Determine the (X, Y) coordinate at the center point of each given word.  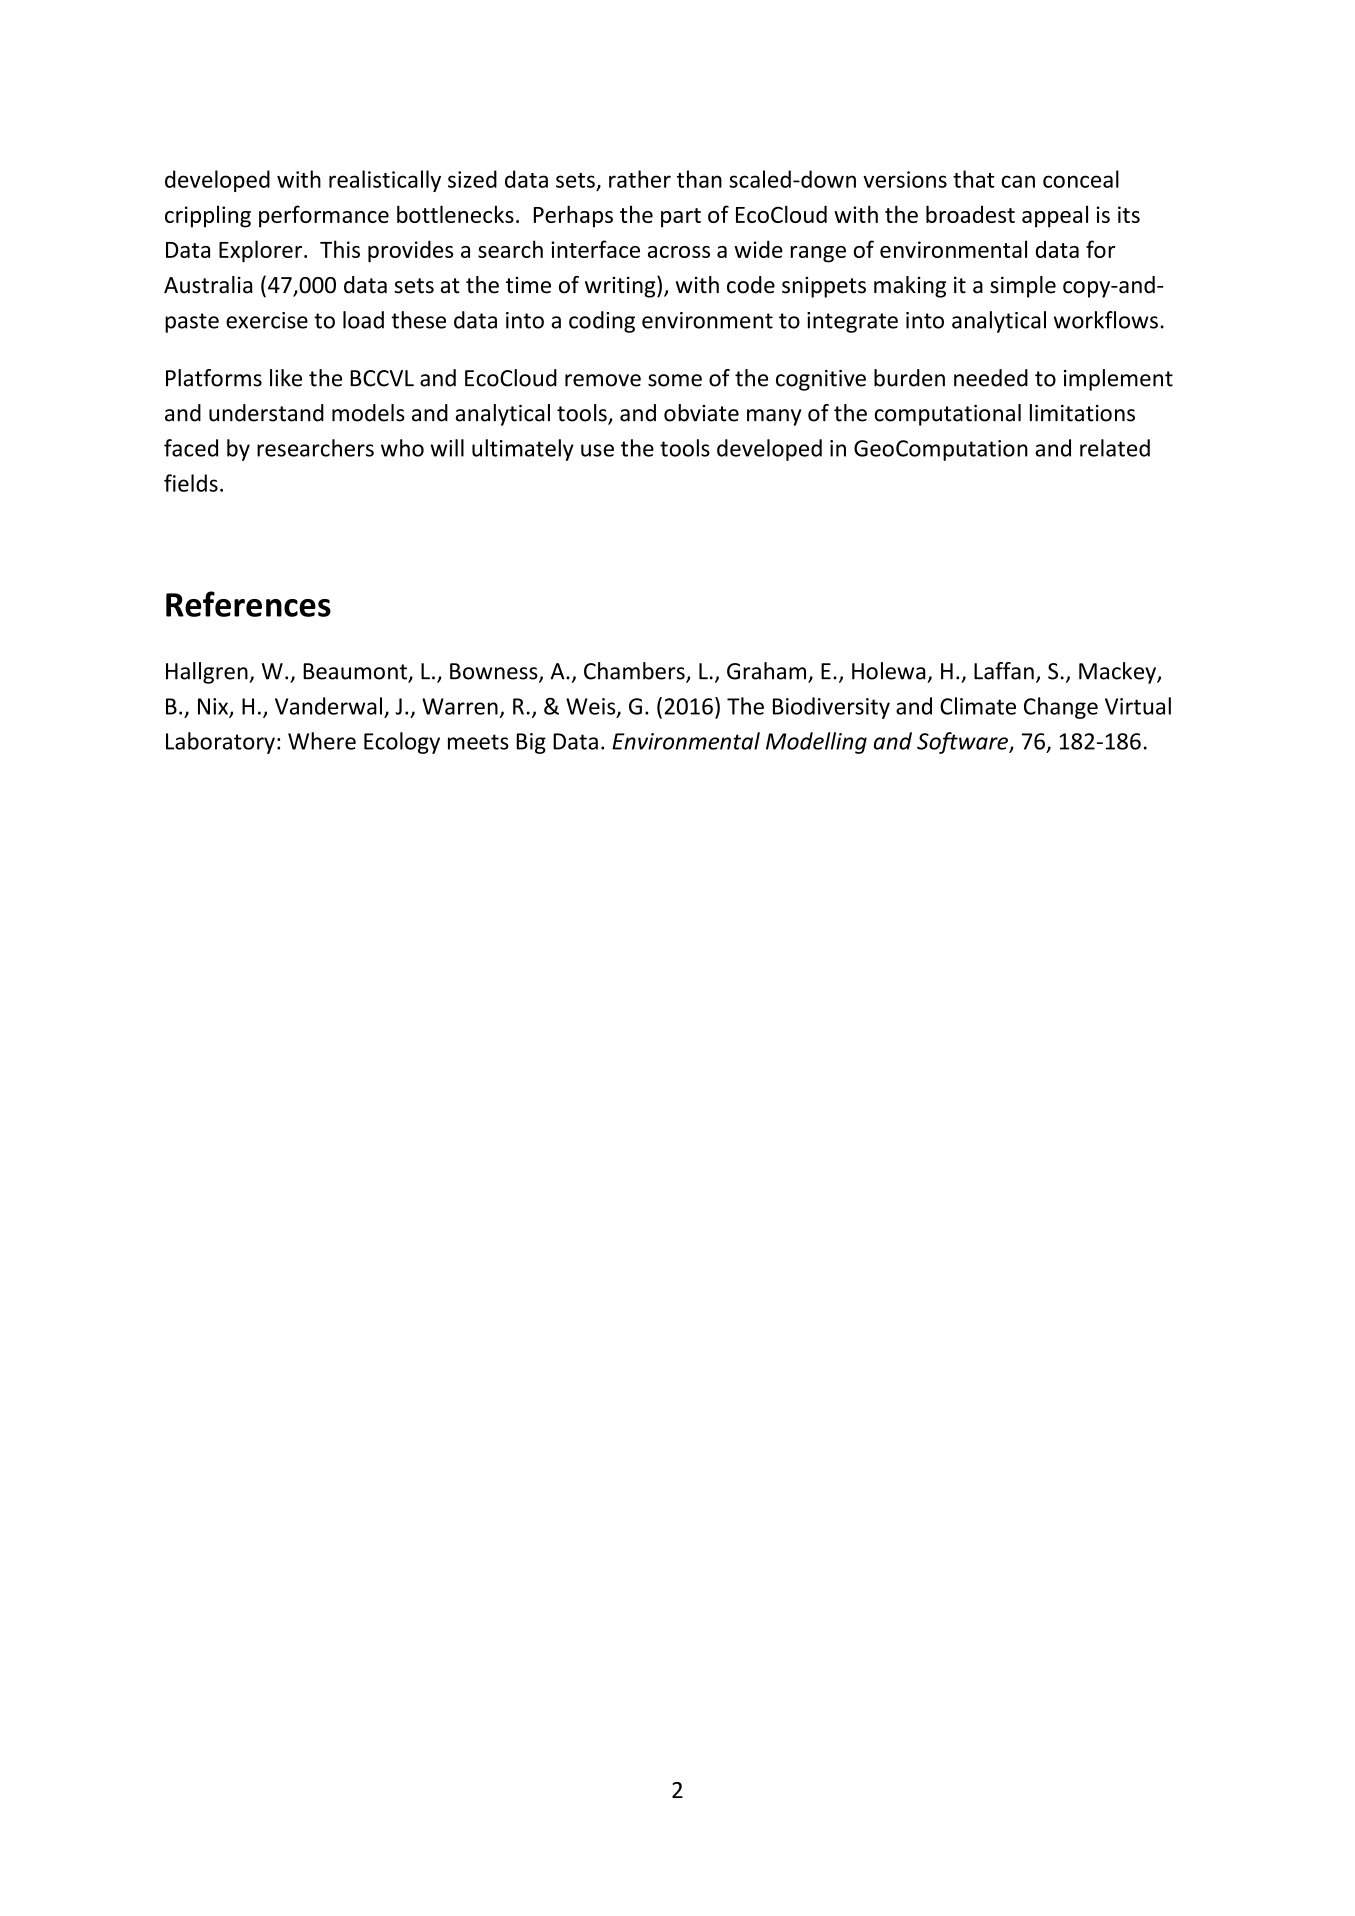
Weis (592, 707)
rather (640, 179)
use (597, 450)
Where (322, 741)
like (286, 378)
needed (991, 378)
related (1115, 448)
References (248, 604)
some (675, 380)
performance (324, 216)
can (1018, 181)
